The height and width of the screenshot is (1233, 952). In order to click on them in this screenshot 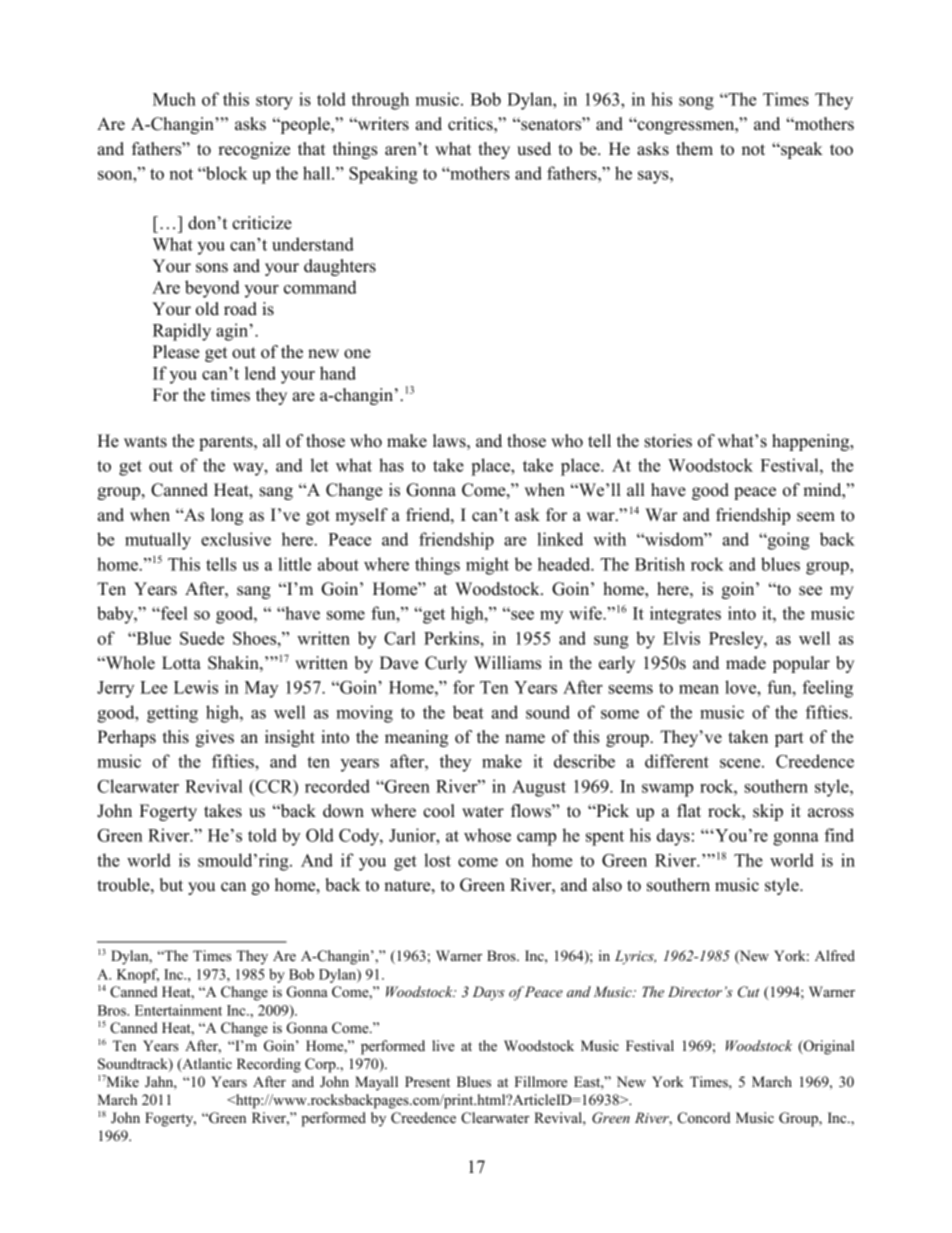, I will do `click(694, 149)`.
